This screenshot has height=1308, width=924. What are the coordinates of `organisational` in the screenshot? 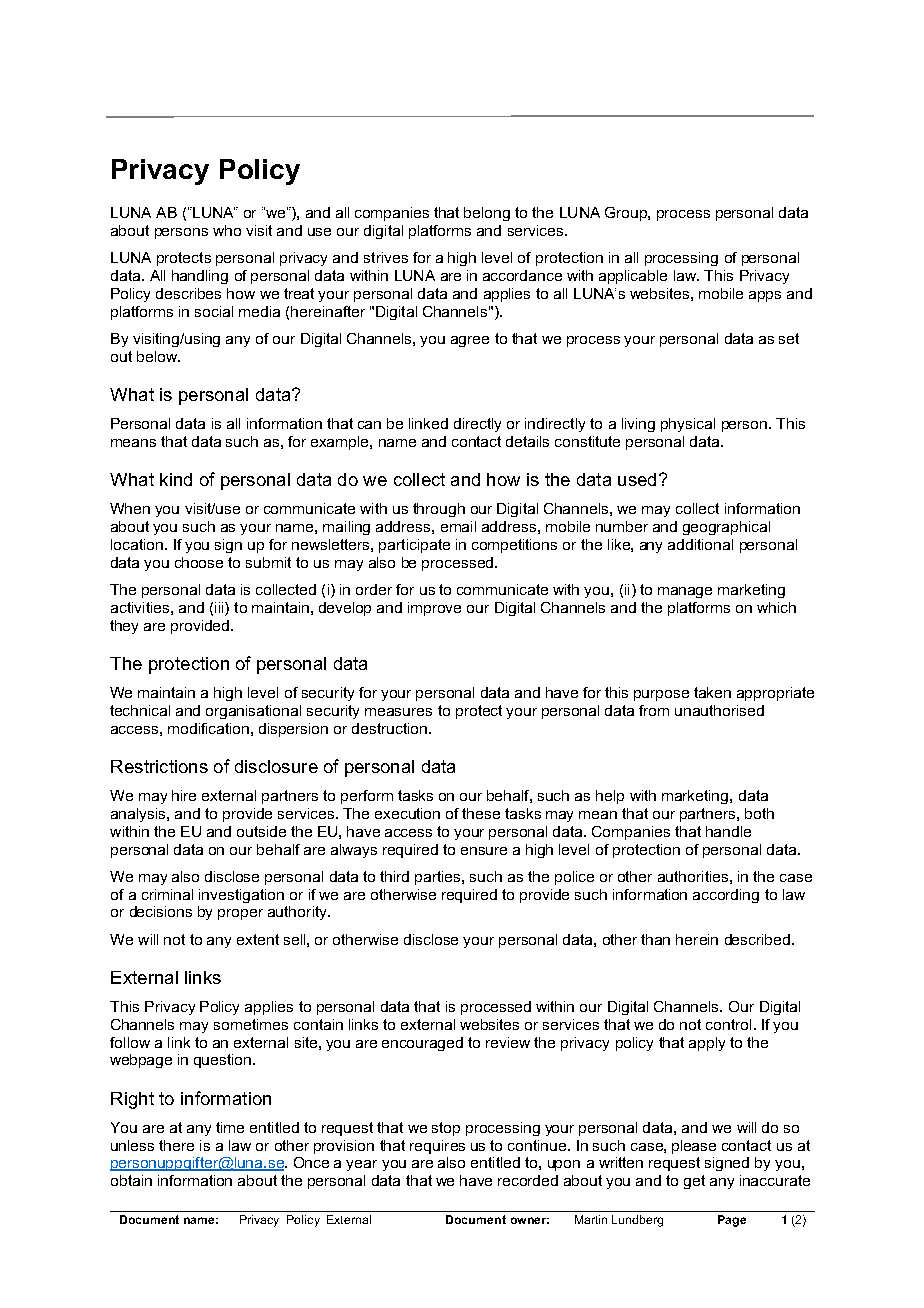 It's located at (253, 712).
